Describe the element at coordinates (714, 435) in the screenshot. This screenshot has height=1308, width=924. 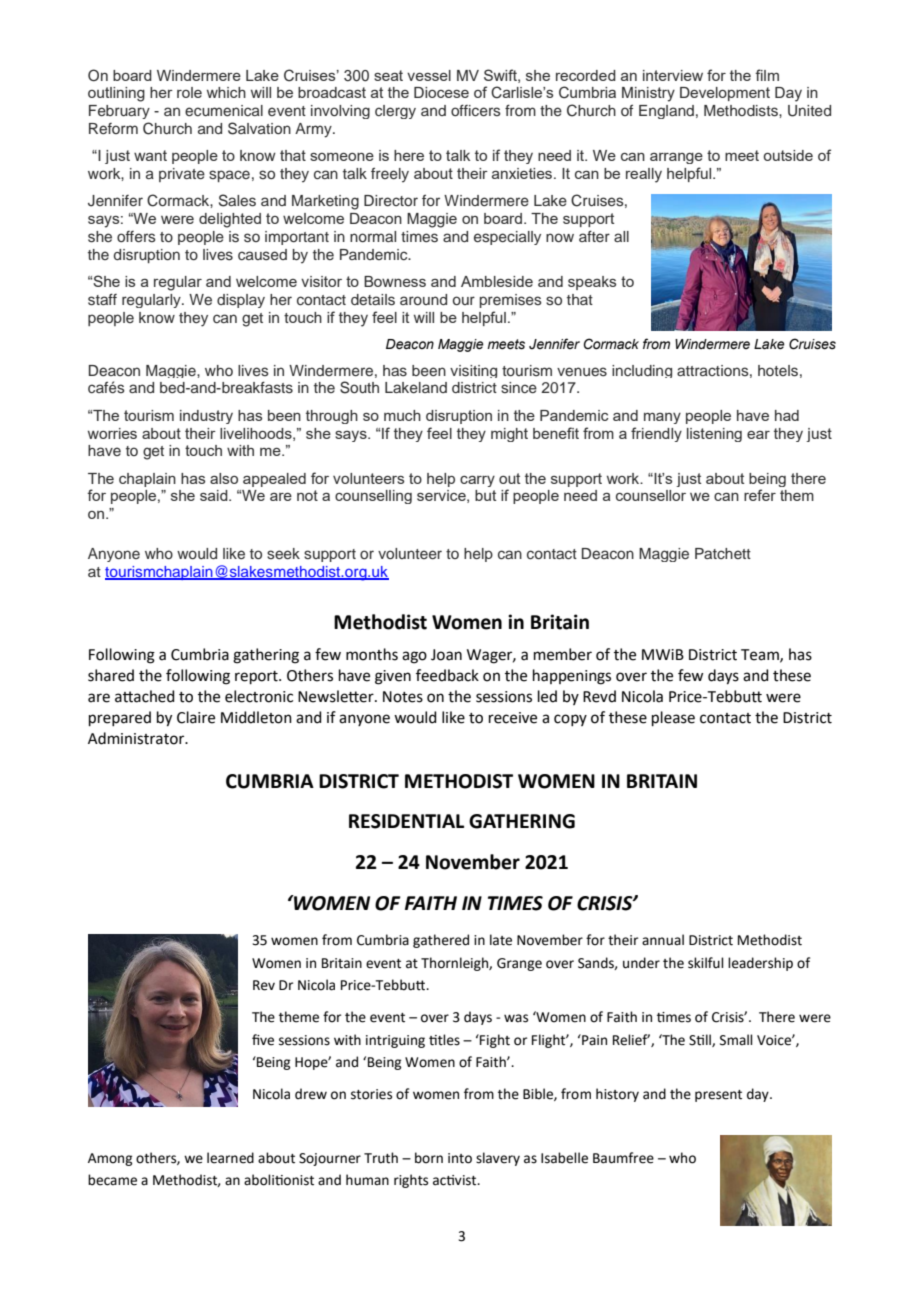
I see `listening` at that location.
